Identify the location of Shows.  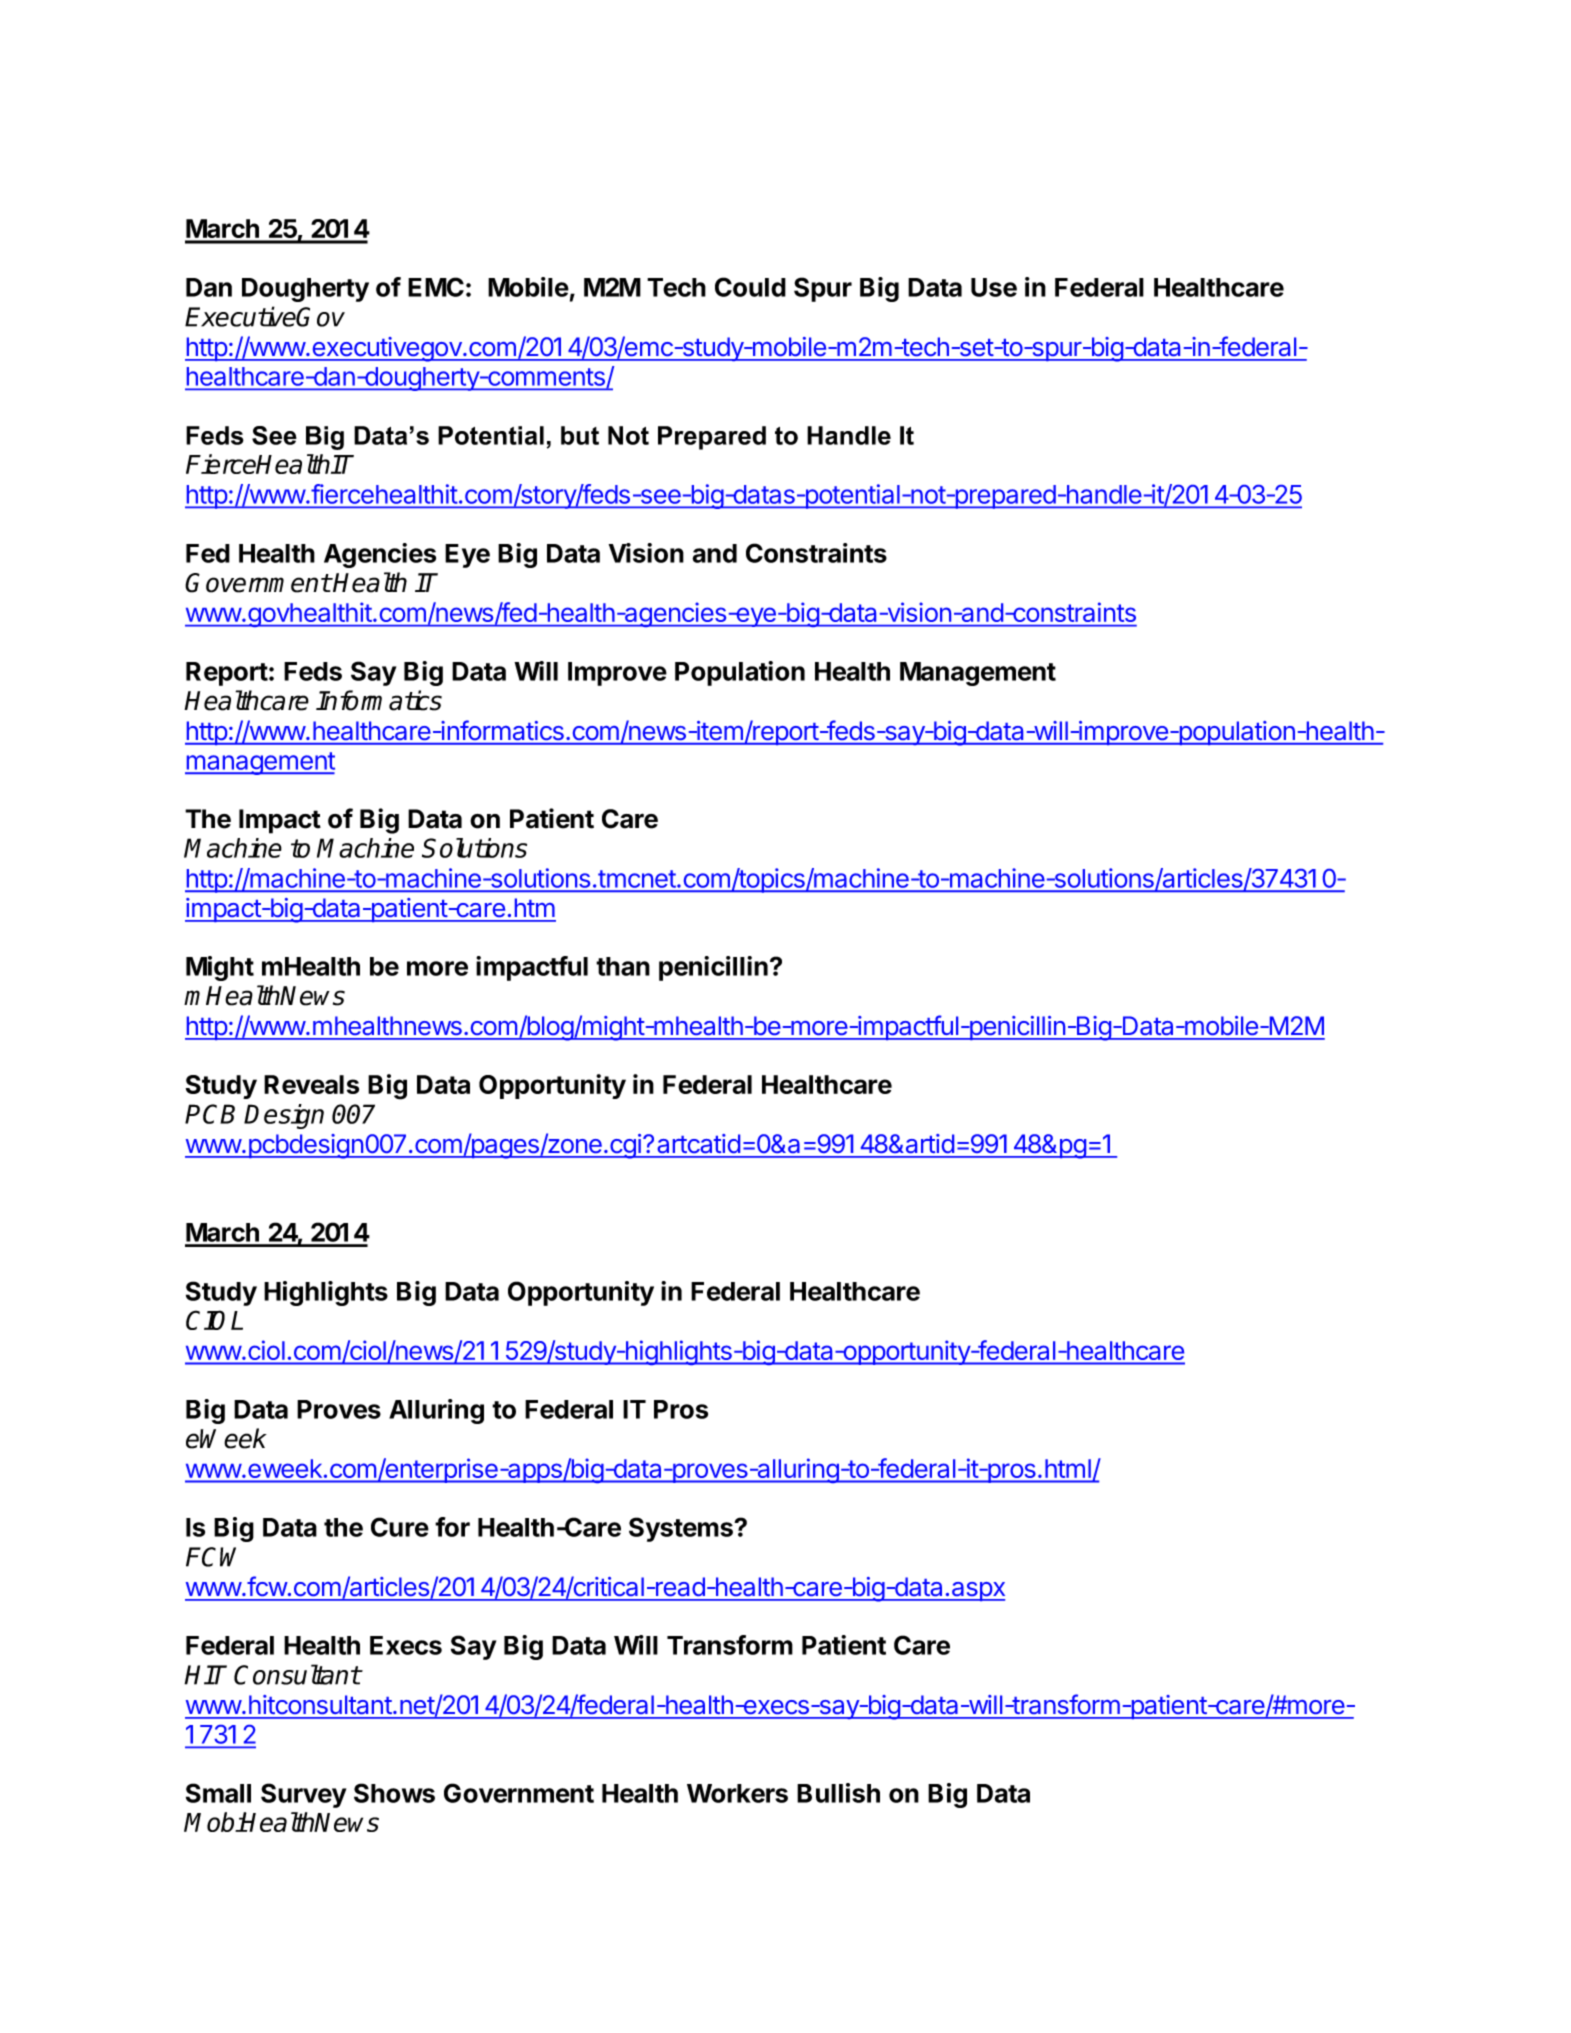
(394, 1793).
